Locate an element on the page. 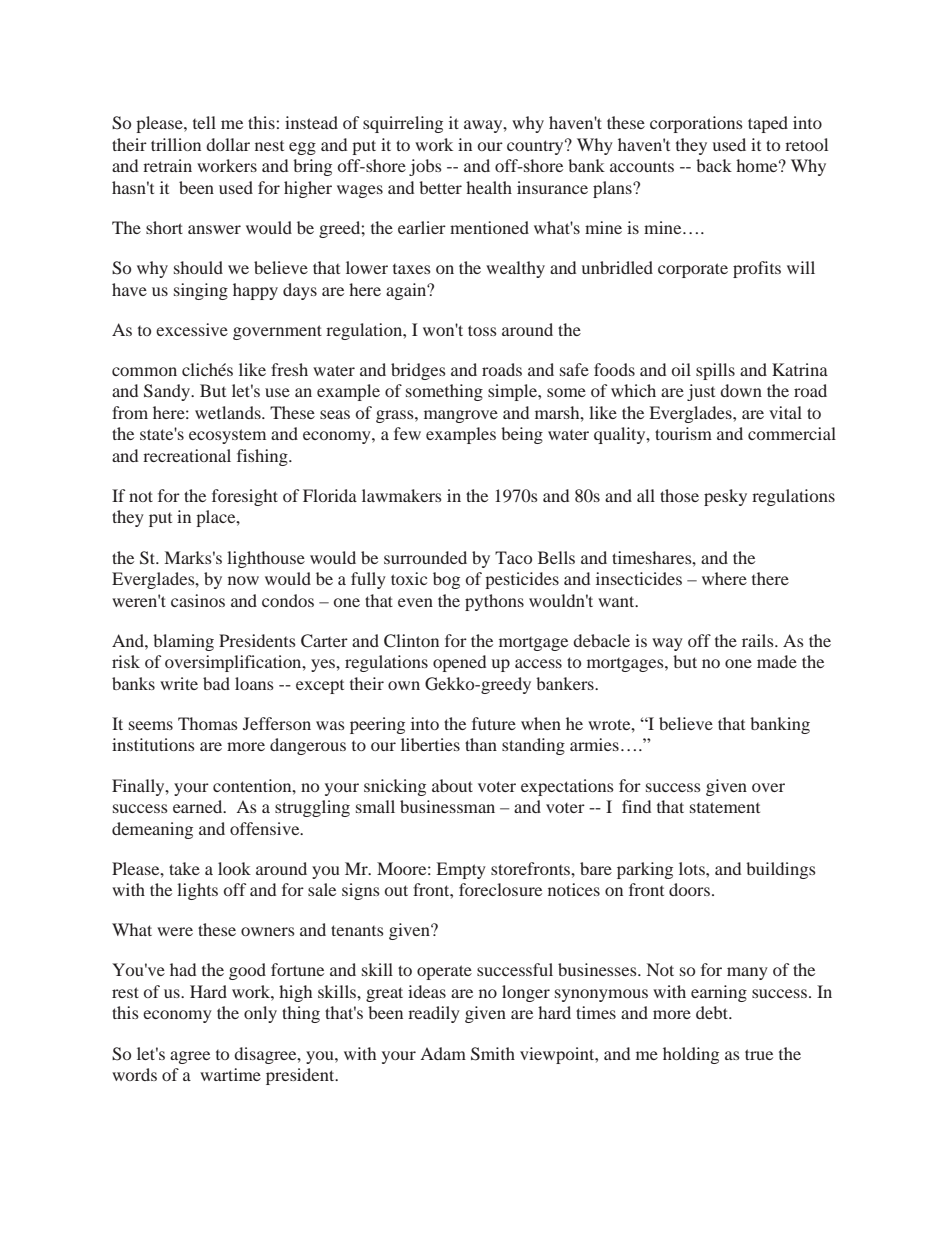 Image resolution: width=952 pixels, height=1233 pixels. jobs is located at coordinates (425, 167).
